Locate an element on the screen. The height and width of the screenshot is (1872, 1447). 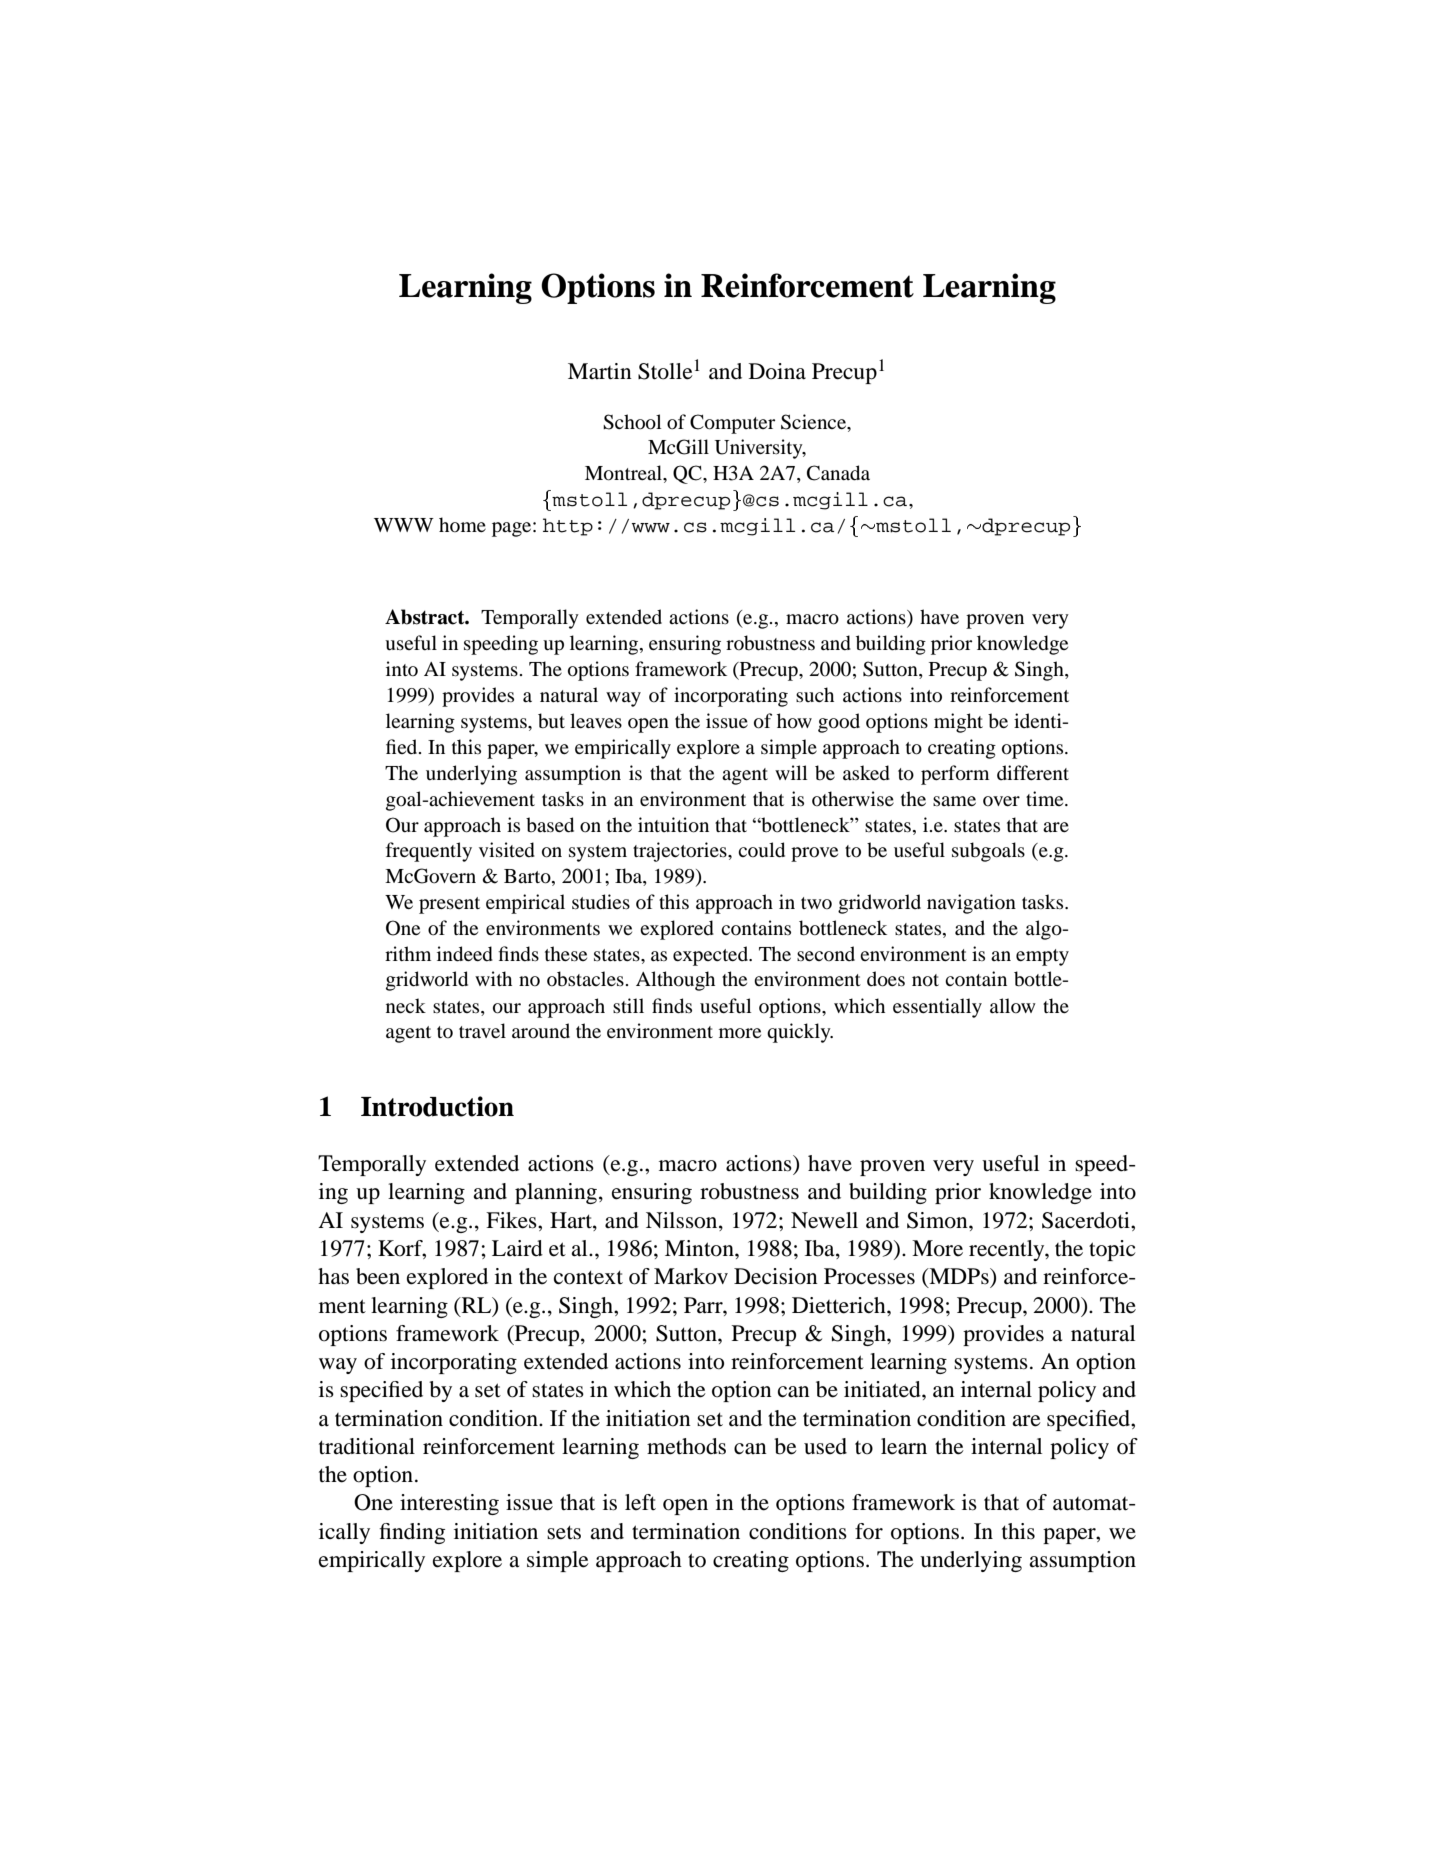
interesting is located at coordinates (449, 1504).
